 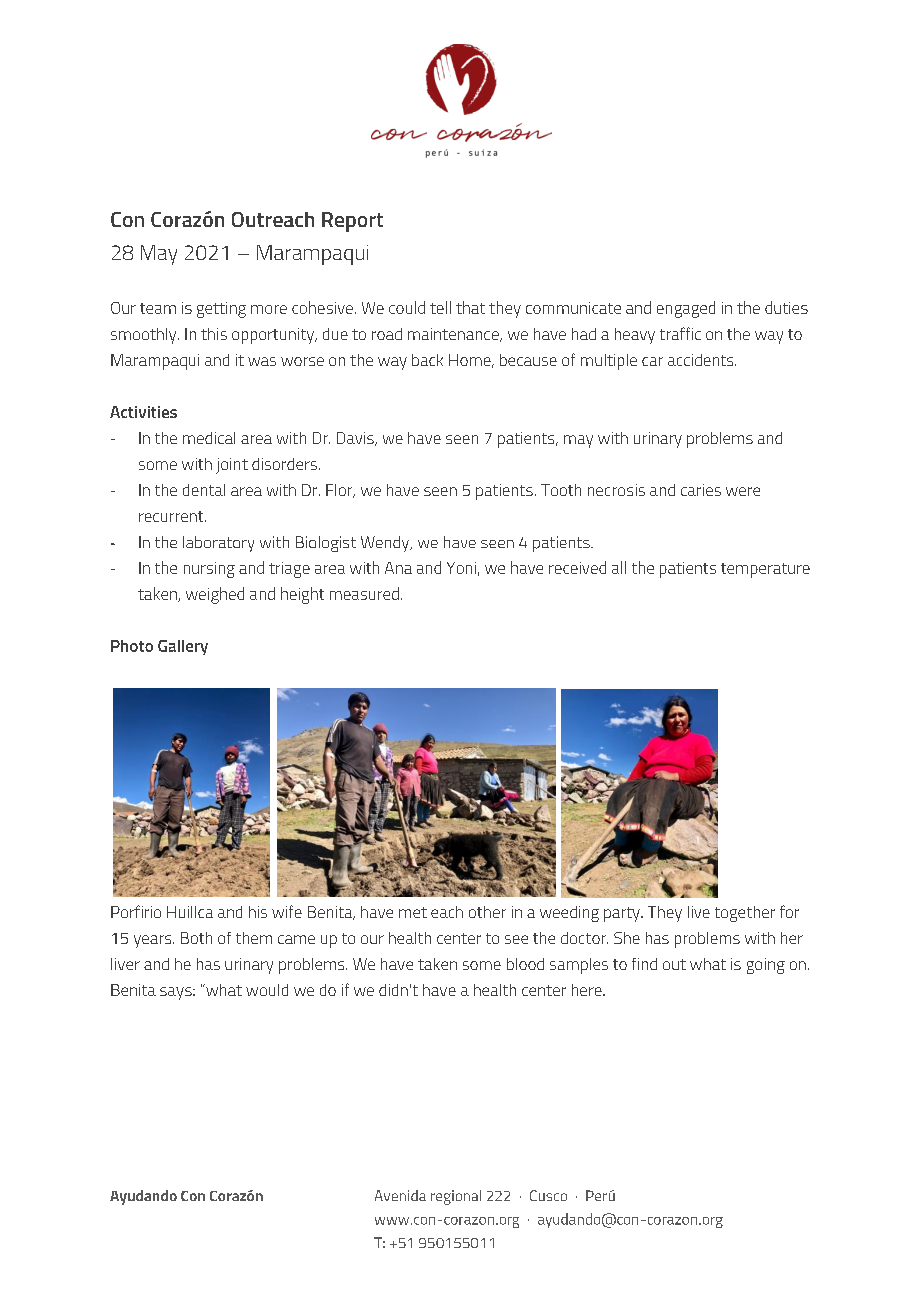 I want to click on temperature, so click(x=765, y=570).
